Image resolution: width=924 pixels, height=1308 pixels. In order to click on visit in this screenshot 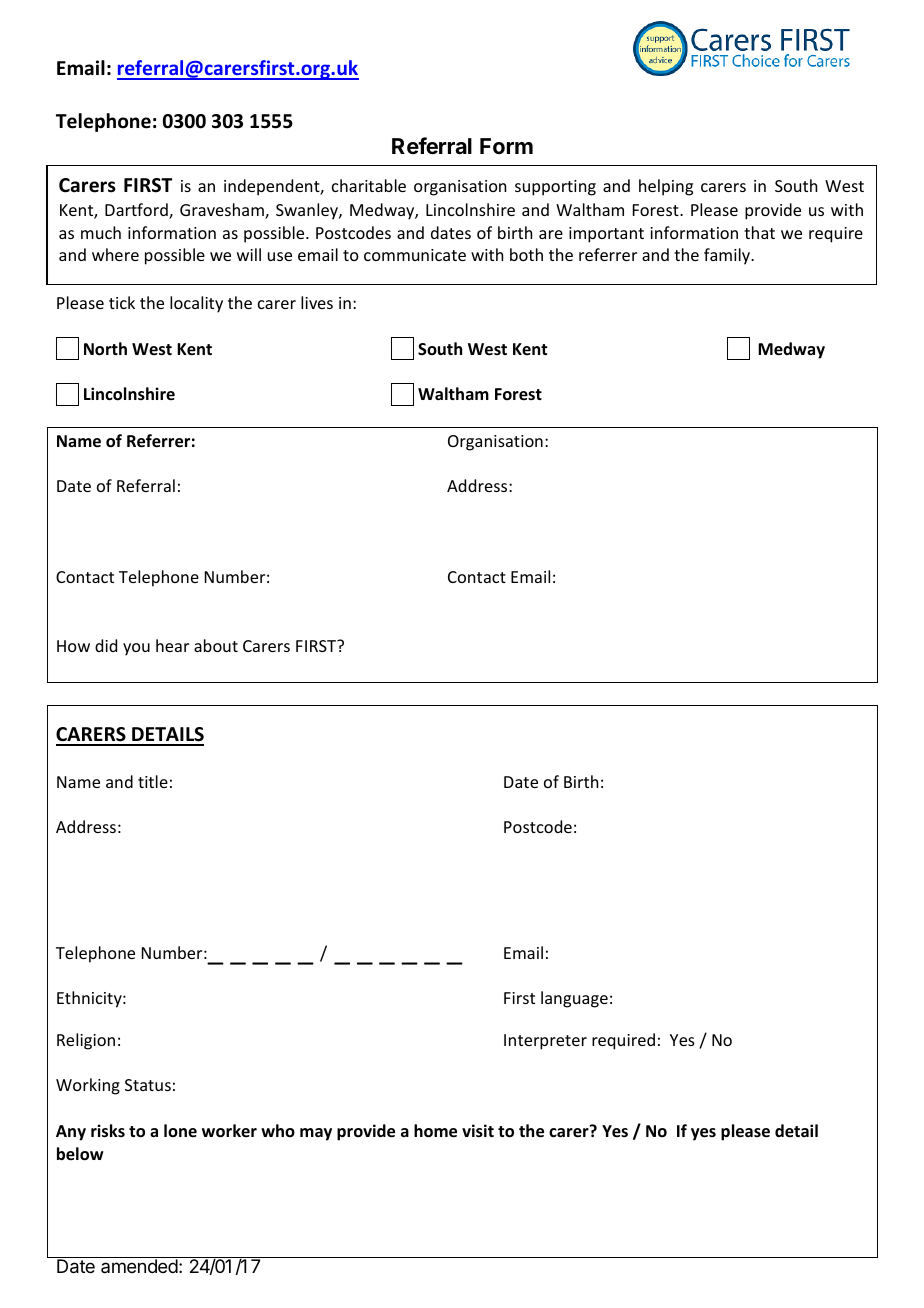, I will do `click(478, 1131)`.
